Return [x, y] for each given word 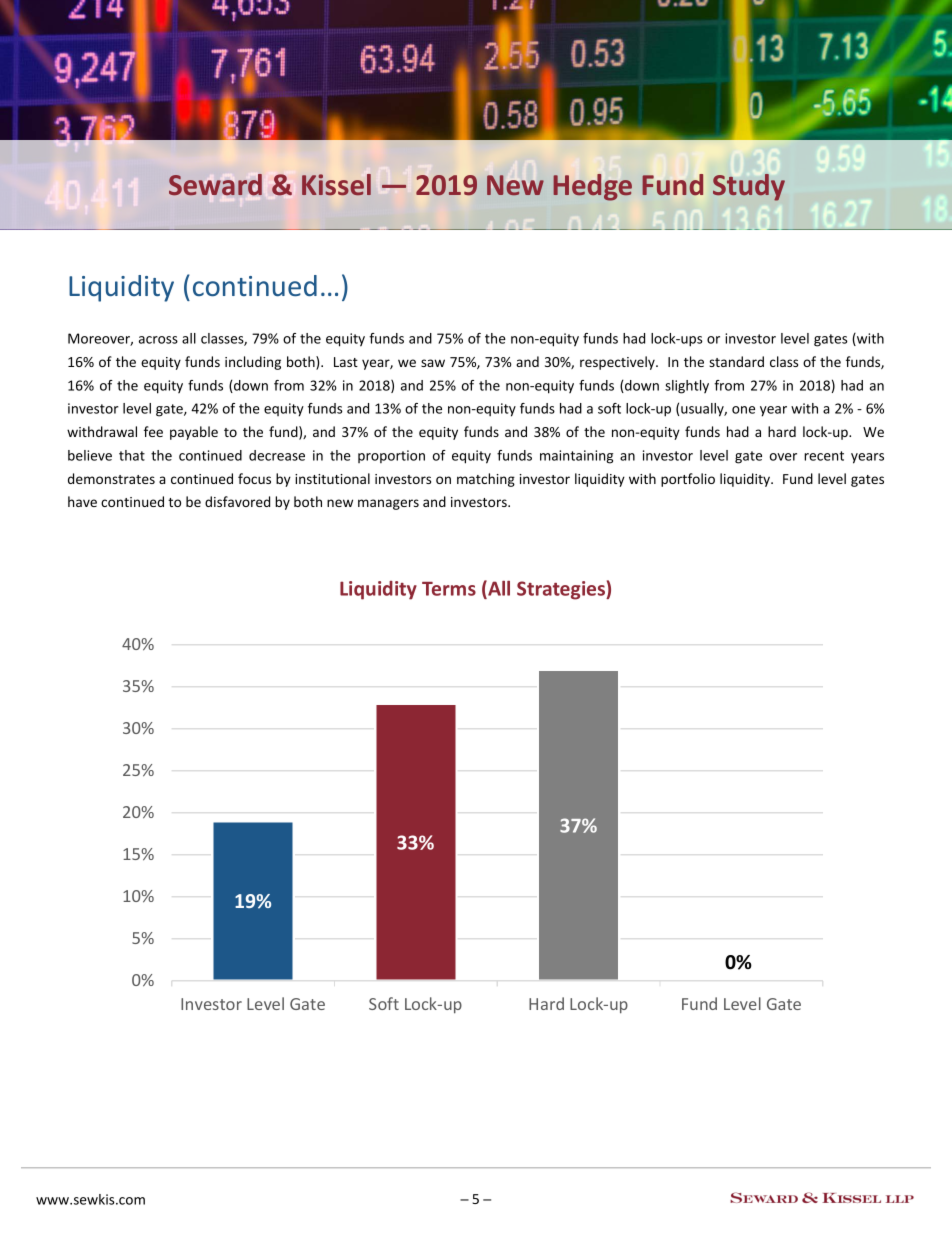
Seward [215, 184]
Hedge [592, 187]
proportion [391, 456]
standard [736, 361]
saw [433, 363]
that [132, 455]
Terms [449, 589]
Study [749, 187]
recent [824, 456]
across [158, 340]
